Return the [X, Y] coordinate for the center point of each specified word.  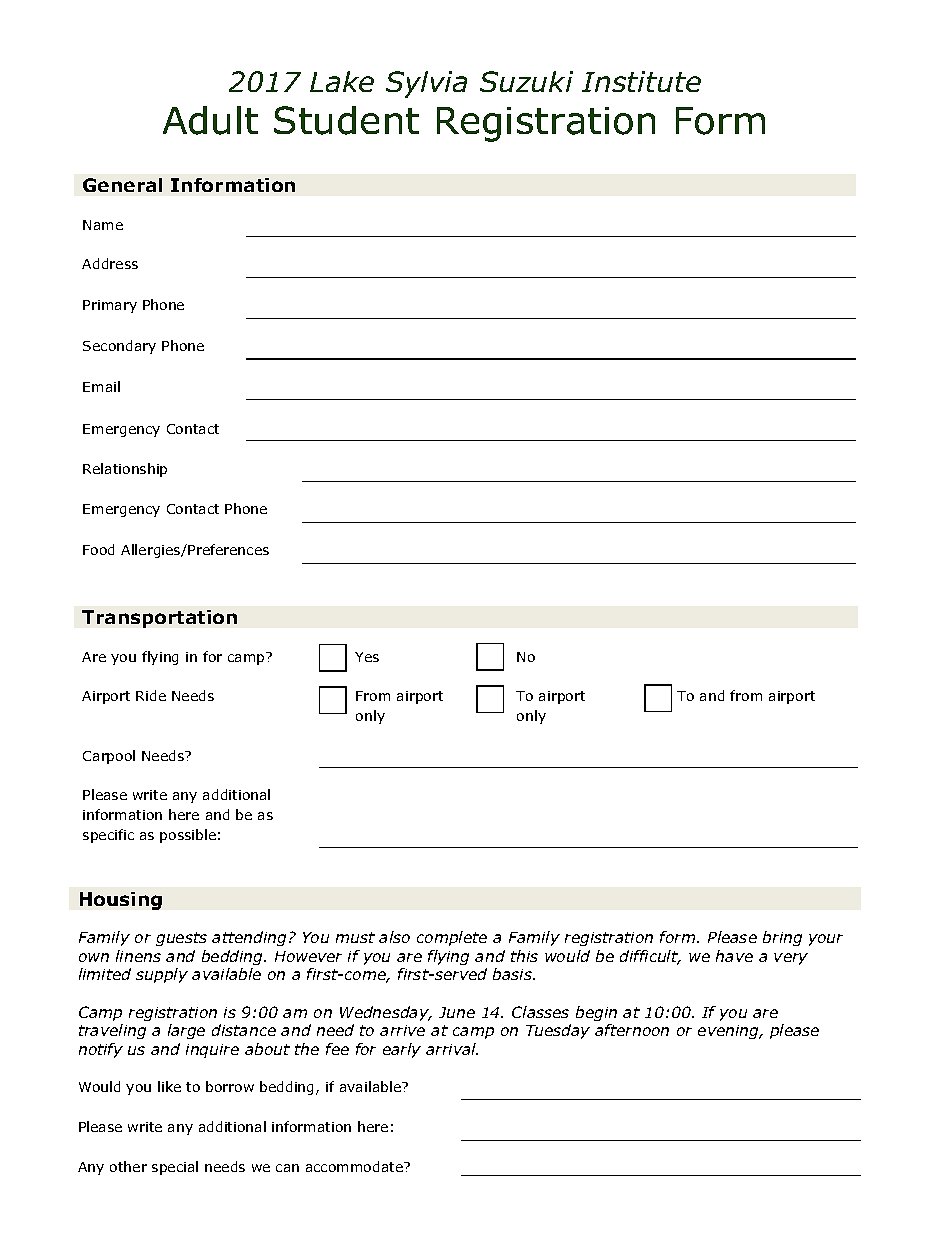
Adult [210, 120]
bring [782, 938]
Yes [367, 657]
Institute [641, 81]
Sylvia [426, 84]
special [175, 1168]
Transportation [159, 619]
